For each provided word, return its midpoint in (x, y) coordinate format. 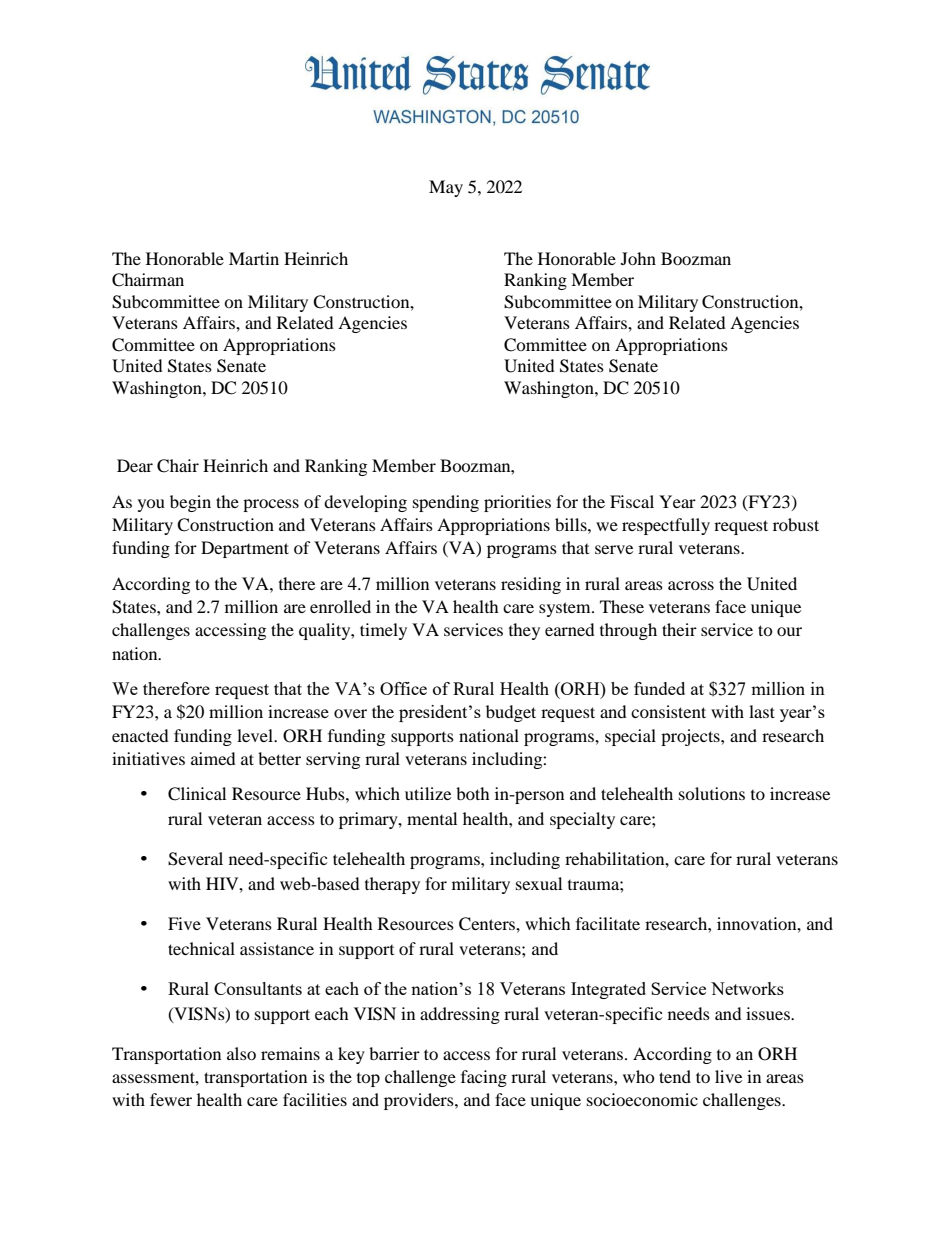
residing (531, 585)
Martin (254, 258)
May (446, 188)
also (241, 1053)
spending (446, 503)
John (638, 258)
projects (691, 737)
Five (184, 923)
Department (245, 549)
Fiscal (632, 501)
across (691, 585)
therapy (392, 885)
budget (511, 713)
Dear (135, 465)
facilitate (608, 923)
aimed (213, 758)
